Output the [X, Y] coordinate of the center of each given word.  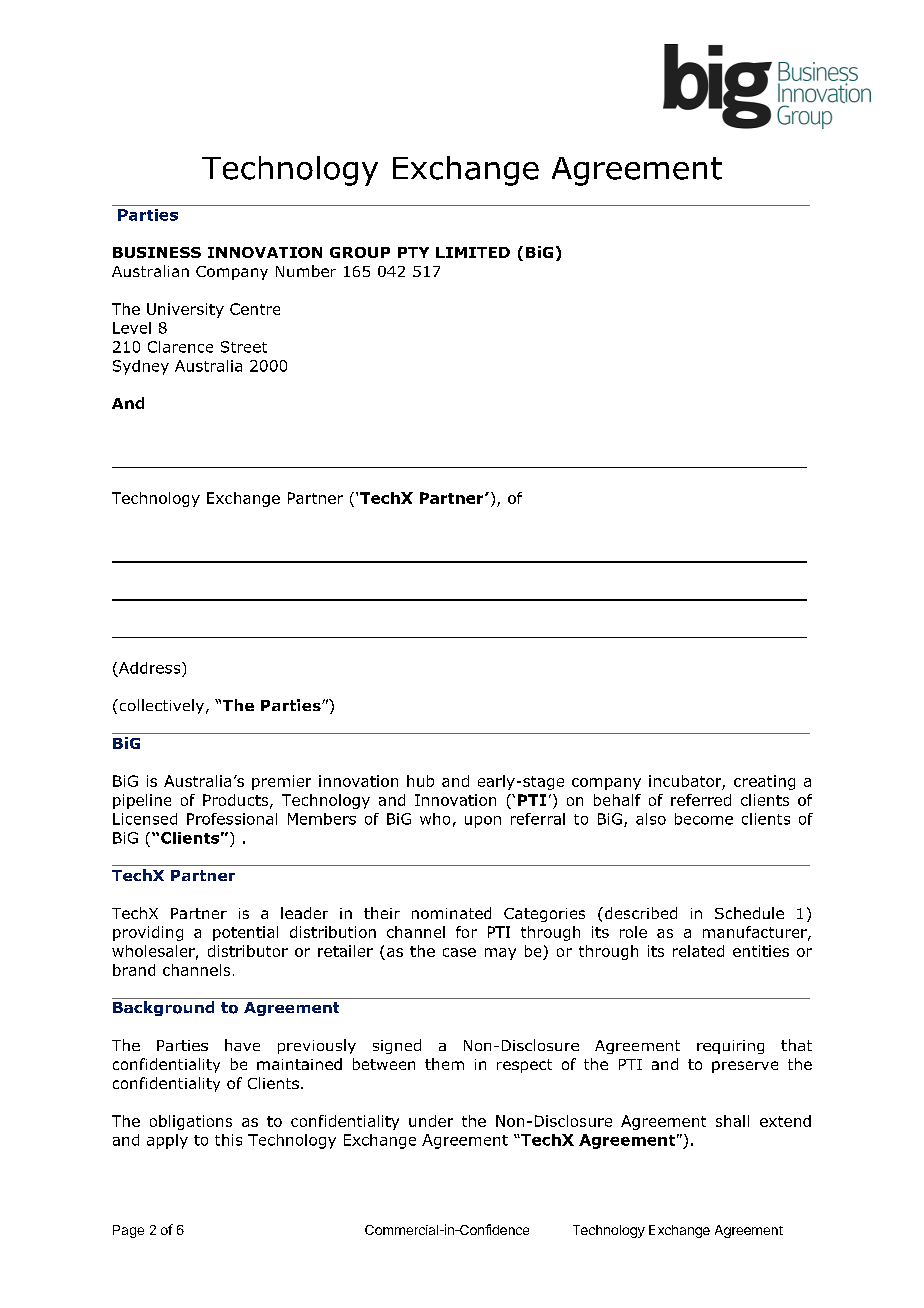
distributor [248, 951]
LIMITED [473, 252]
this [228, 1140]
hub [420, 781]
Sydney [141, 367]
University [185, 310]
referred [701, 800]
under [431, 1121]
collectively [160, 706]
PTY [413, 252]
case [459, 952]
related [698, 951]
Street [244, 347]
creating [764, 782]
